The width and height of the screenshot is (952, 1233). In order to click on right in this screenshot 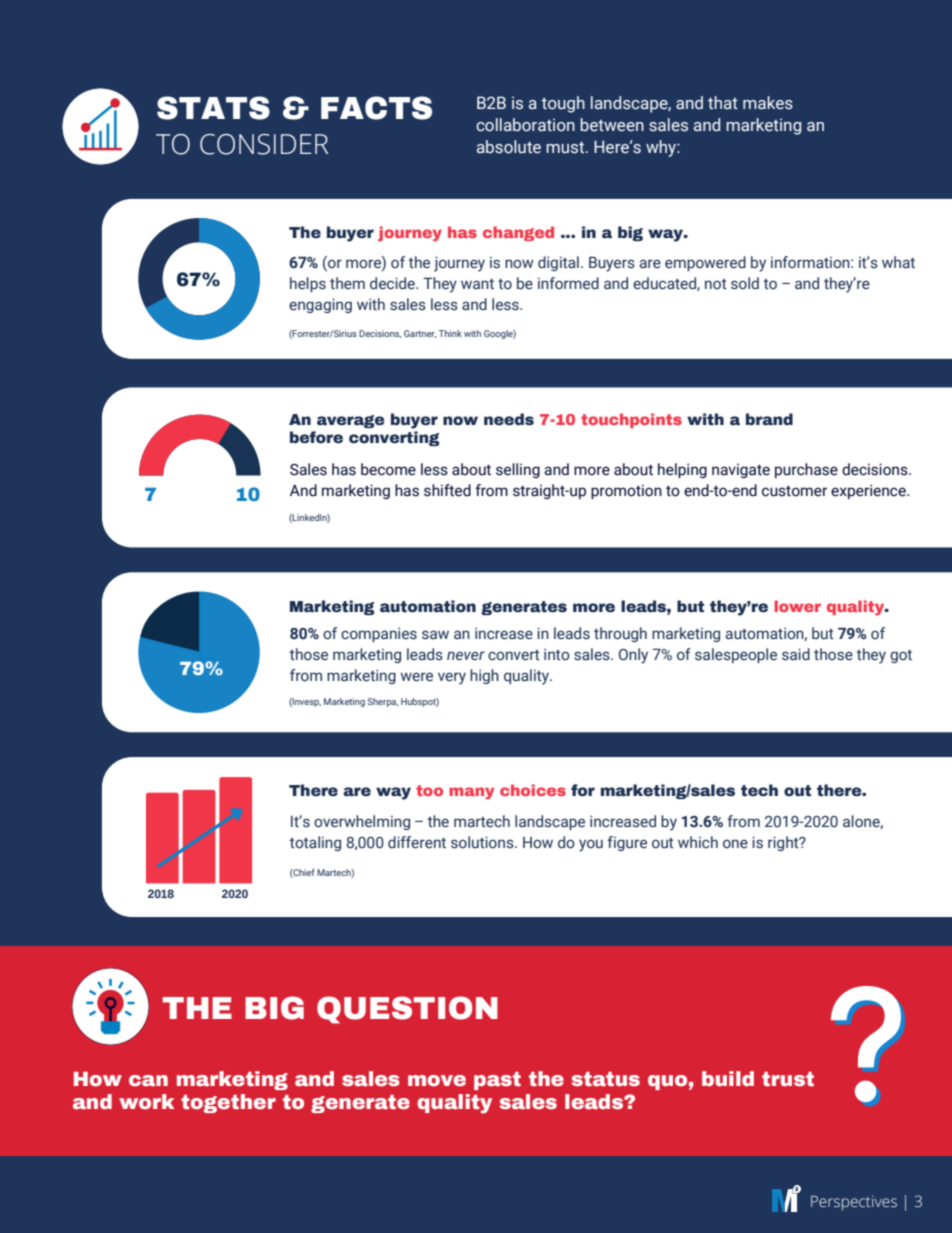, I will do `click(784, 843)`.
